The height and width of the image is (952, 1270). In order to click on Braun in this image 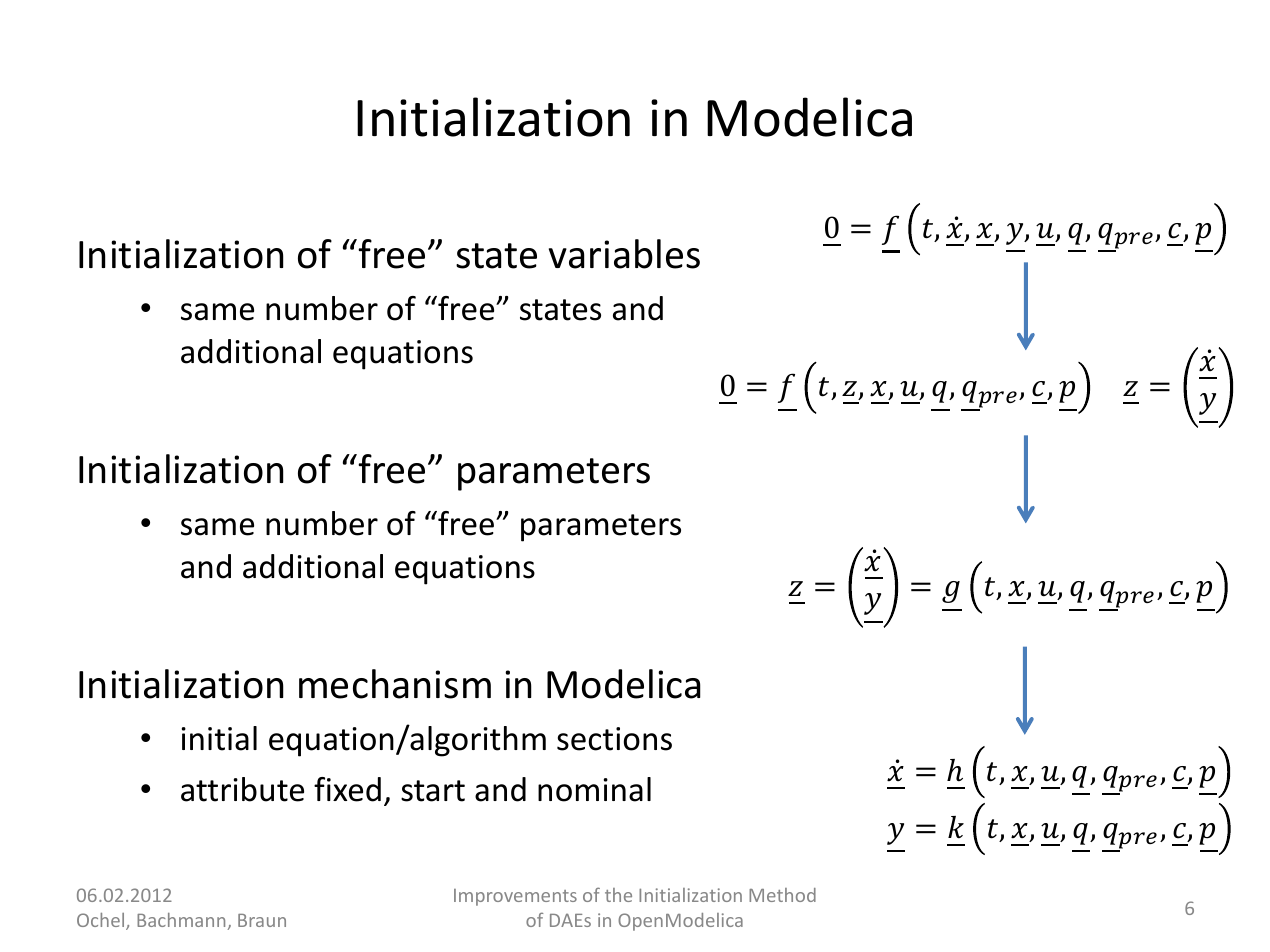, I will do `click(262, 920)`.
